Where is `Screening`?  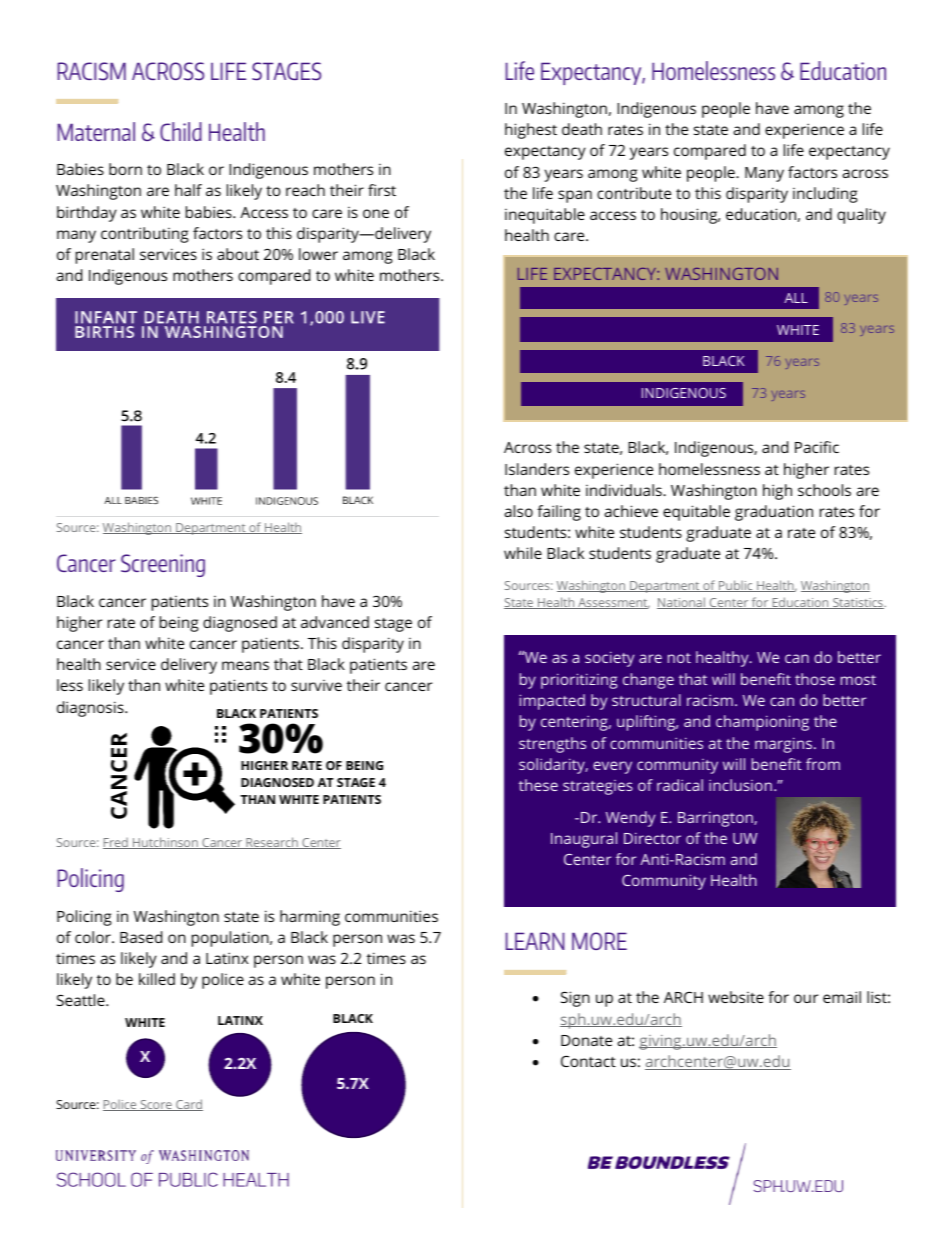
Screening is located at coordinates (163, 565).
